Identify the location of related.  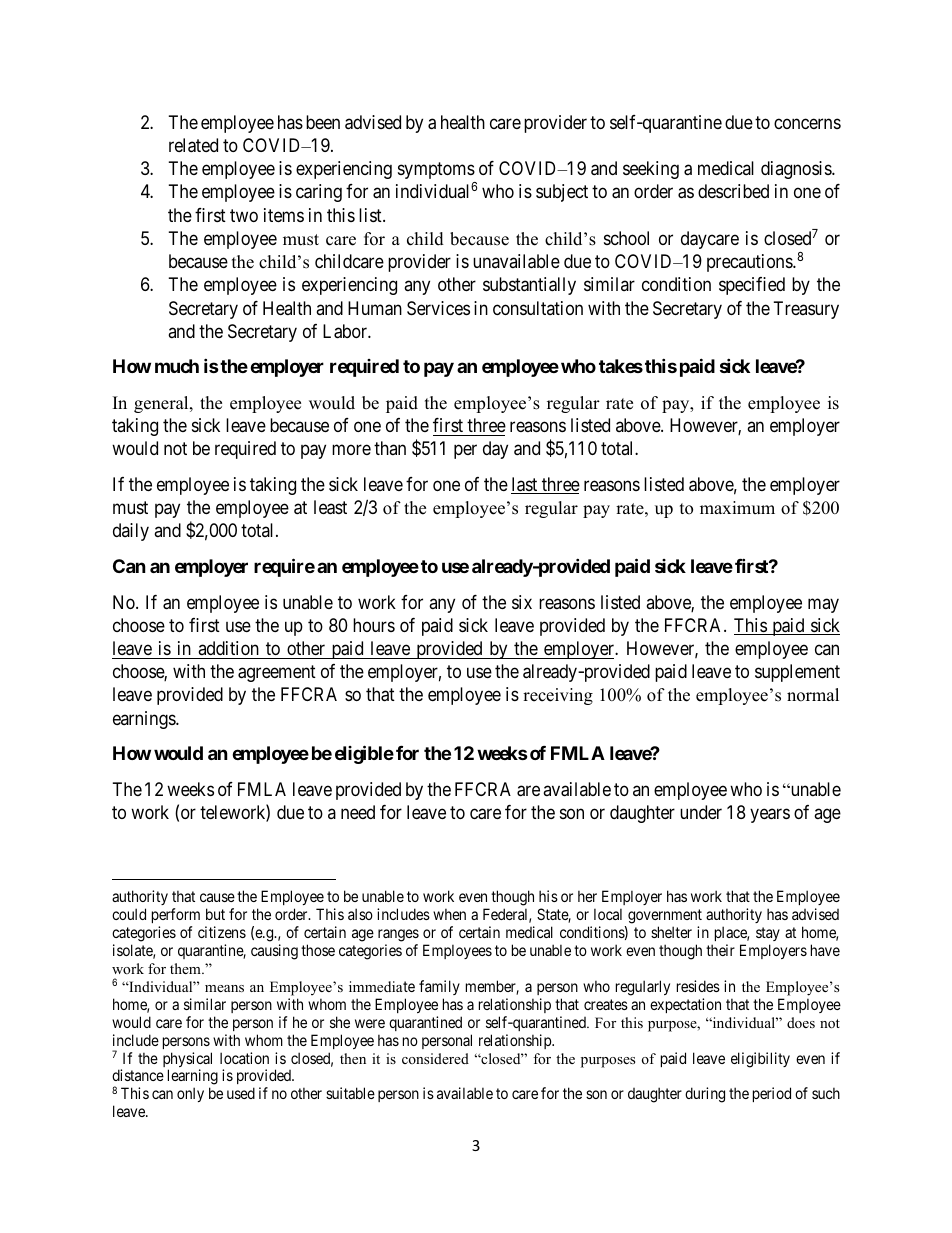
(193, 145).
